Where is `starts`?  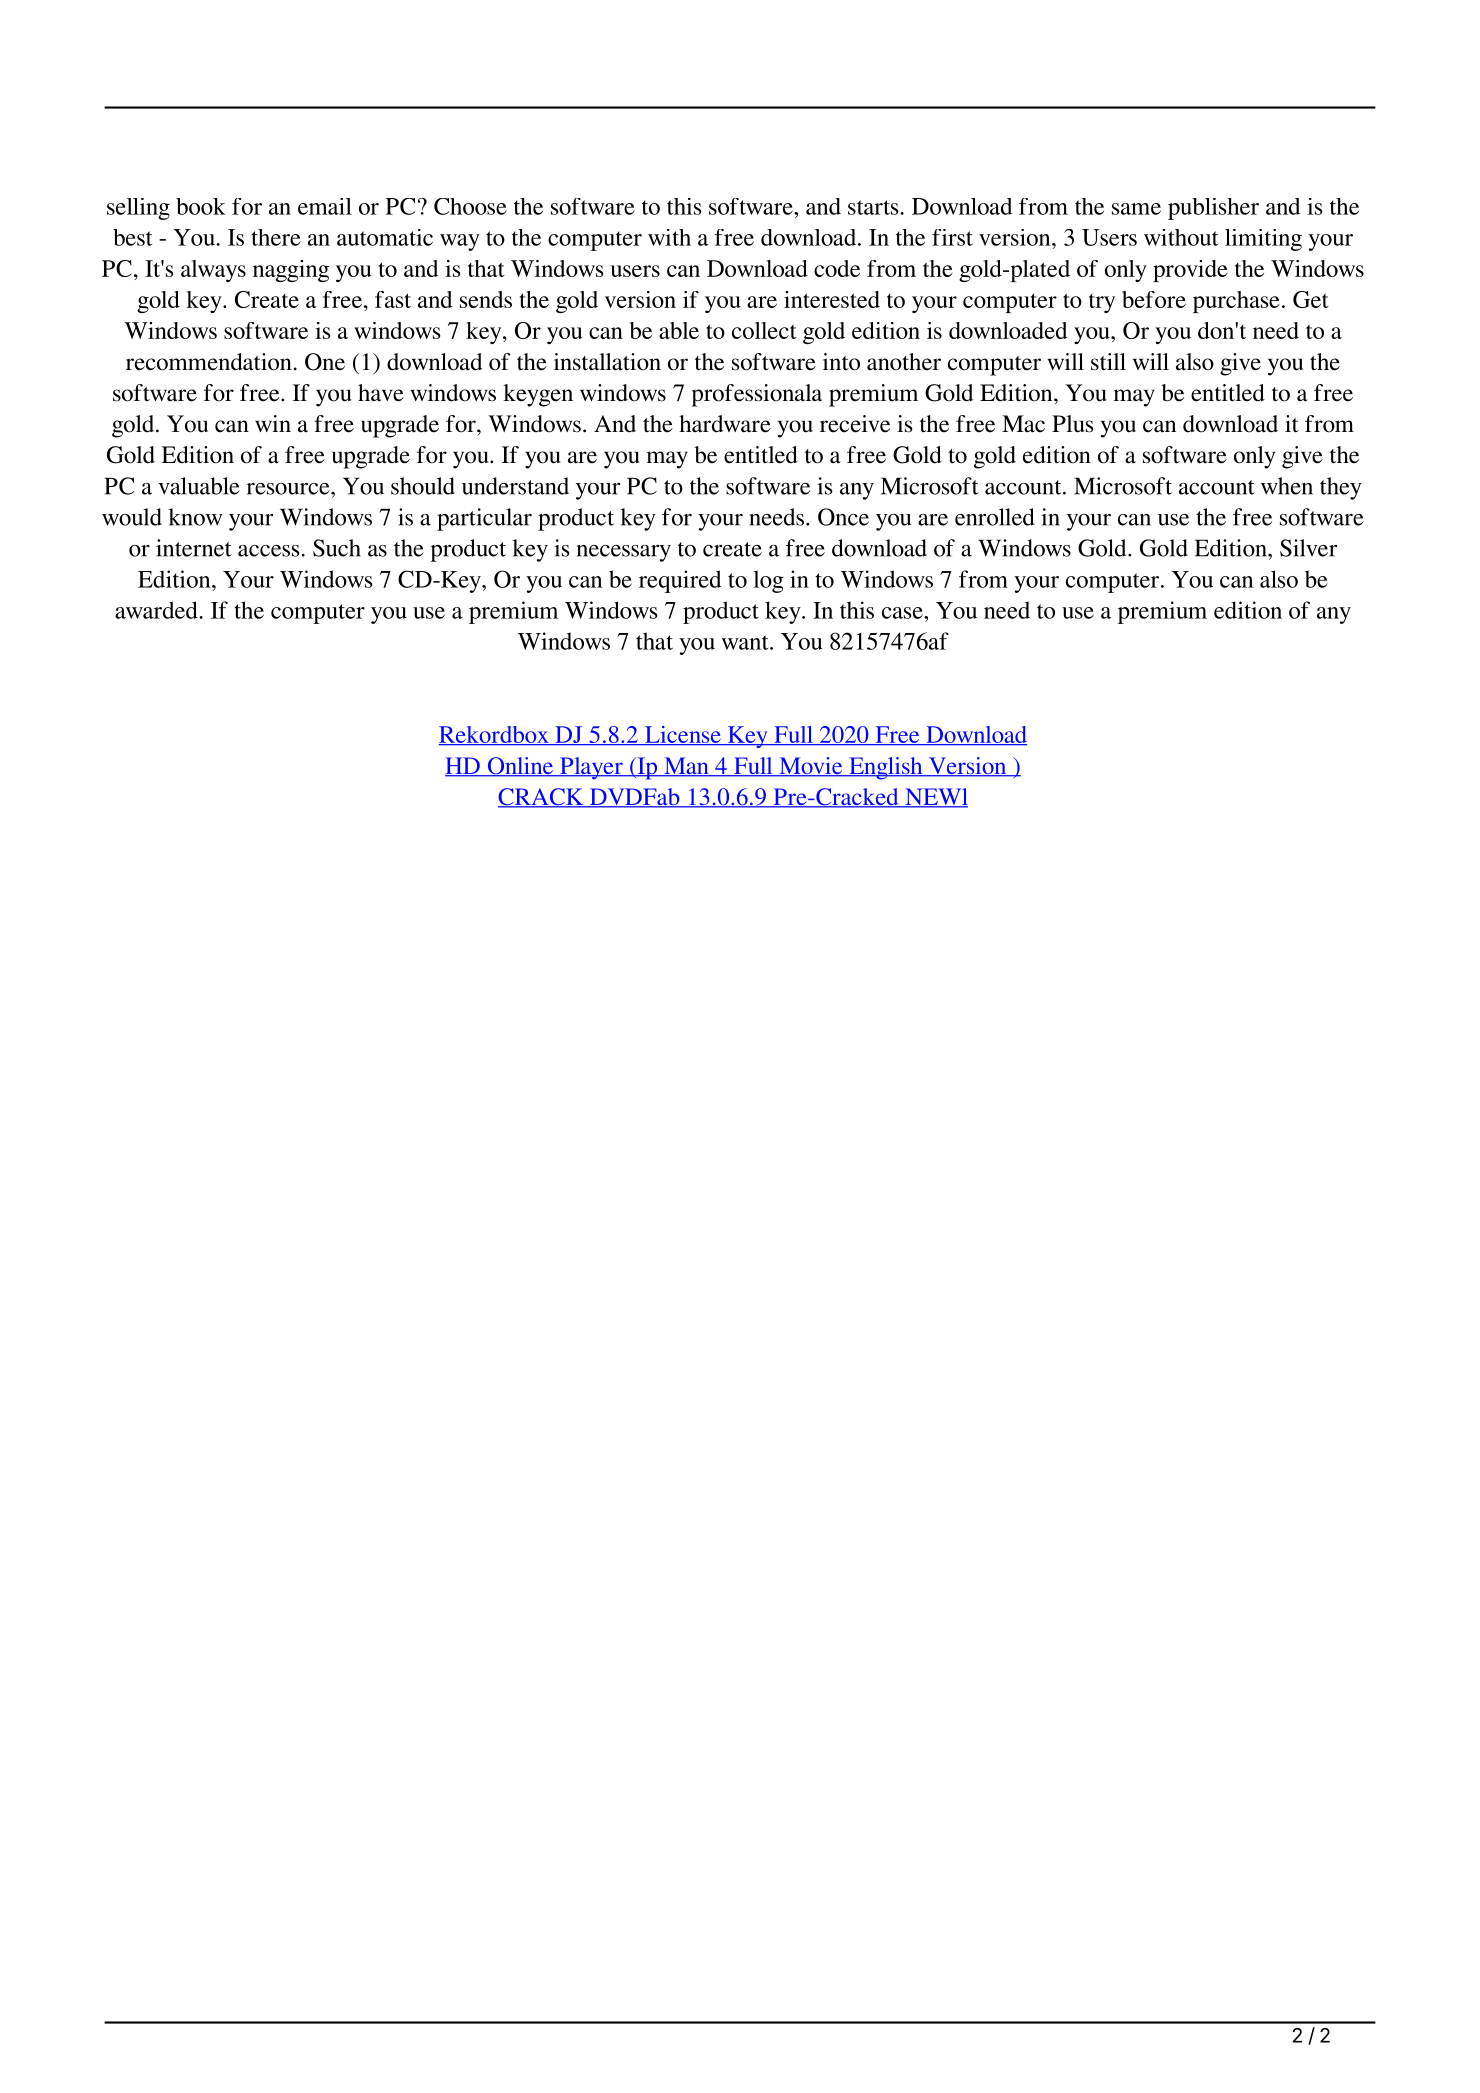
starts is located at coordinates (874, 207).
